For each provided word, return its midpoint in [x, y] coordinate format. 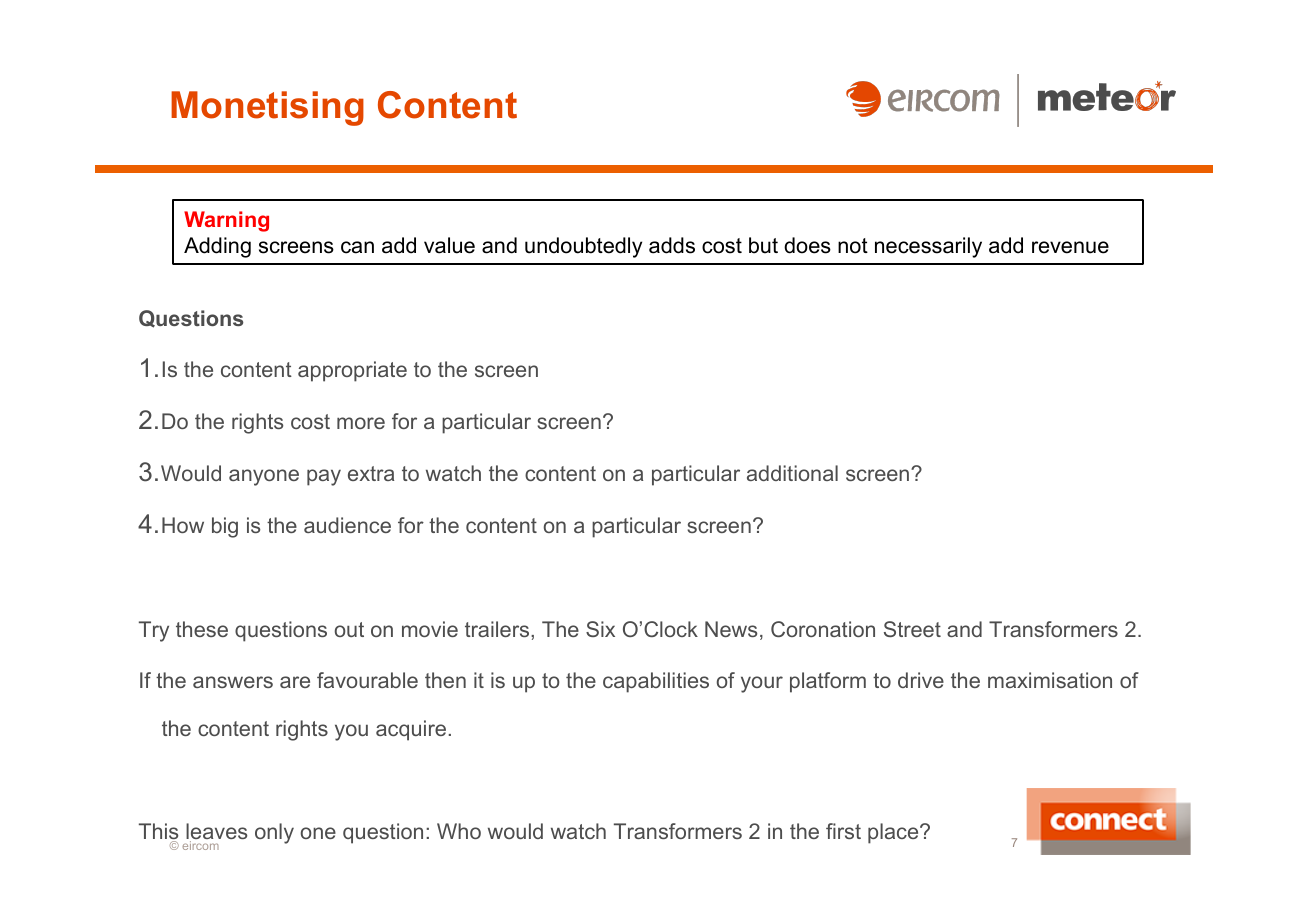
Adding [217, 247]
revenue [1070, 247]
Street [912, 629]
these [202, 629]
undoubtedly [583, 247]
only [274, 833]
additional [792, 473]
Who [459, 831]
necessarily [928, 247]
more [361, 423]
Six [600, 629]
